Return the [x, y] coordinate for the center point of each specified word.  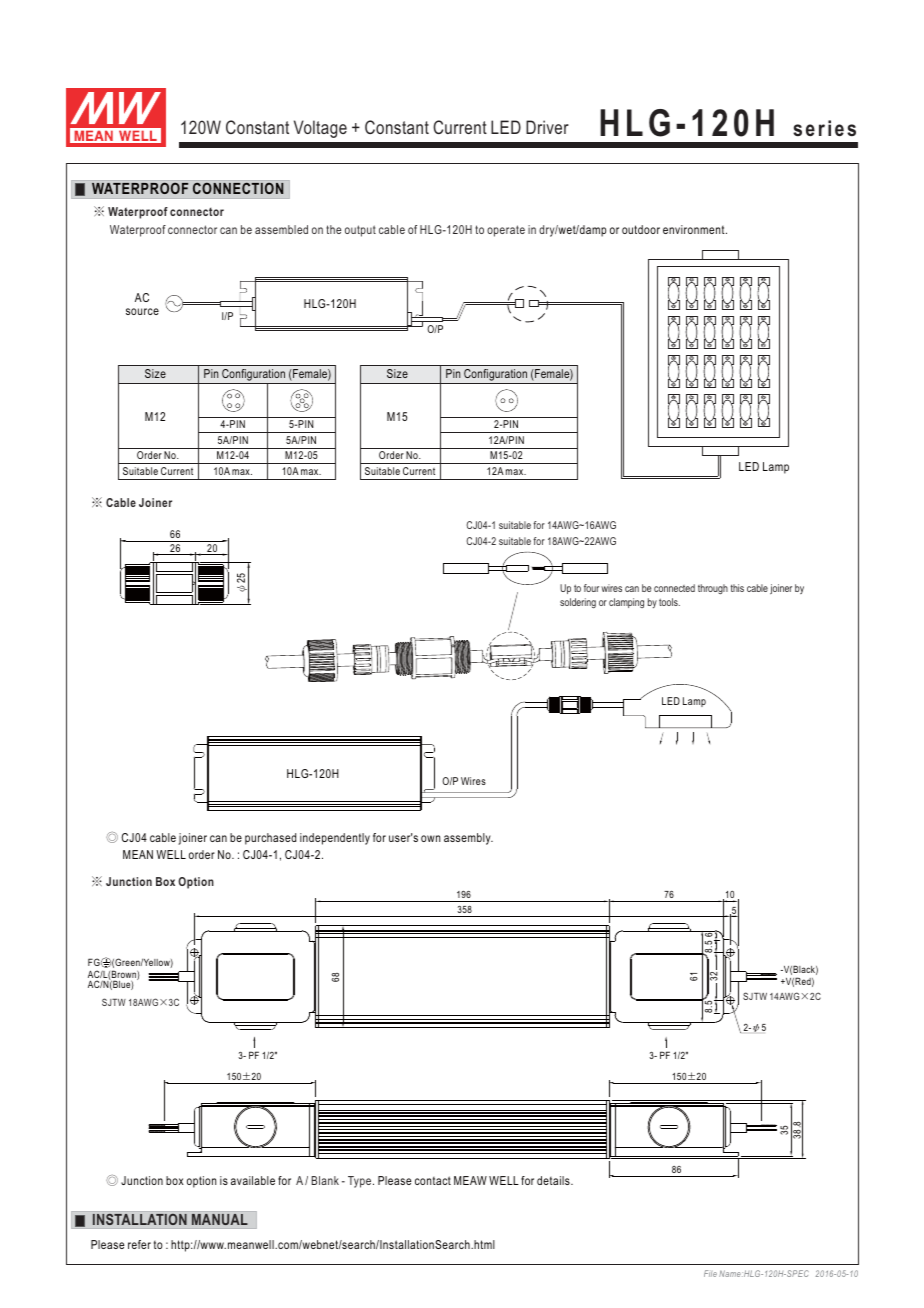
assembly [468, 839]
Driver [547, 127]
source [142, 311]
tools [669, 602]
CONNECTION [238, 188]
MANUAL [220, 1219]
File [710, 1273]
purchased [270, 839]
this [737, 588]
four [591, 588]
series [824, 128]
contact [433, 1180]
